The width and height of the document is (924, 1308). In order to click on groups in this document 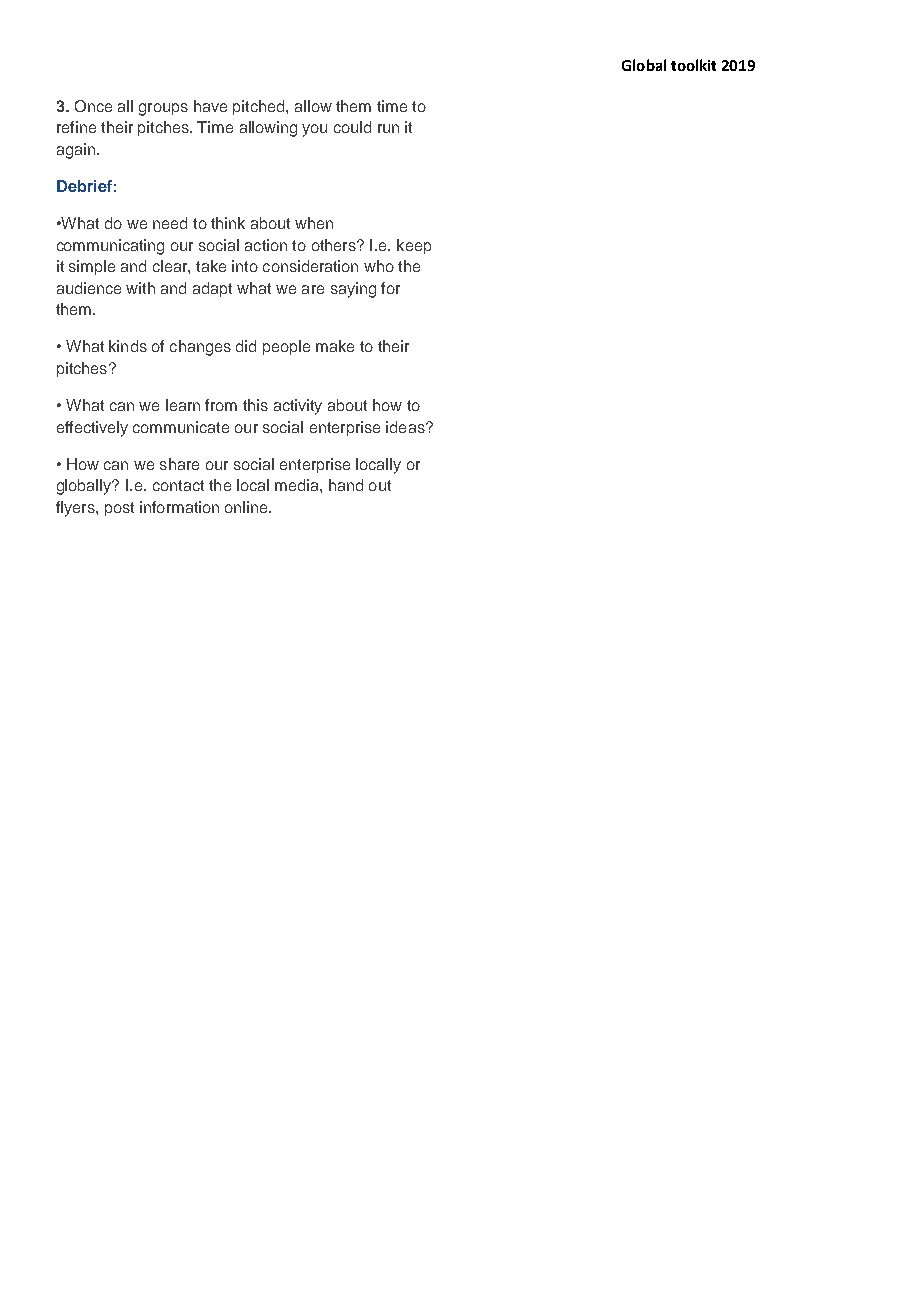, I will do `click(163, 109)`.
